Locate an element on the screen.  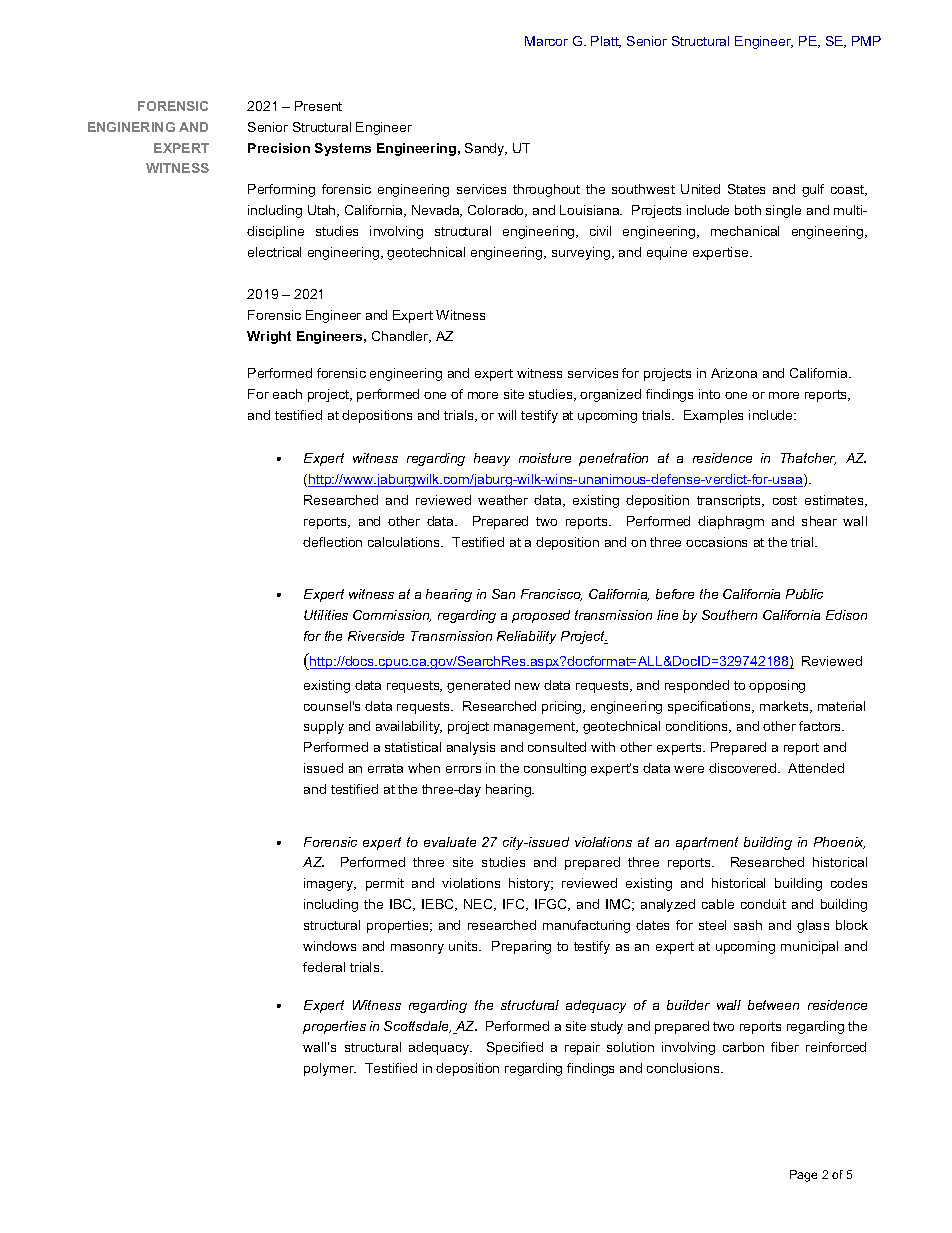
Platt is located at coordinates (606, 42).
